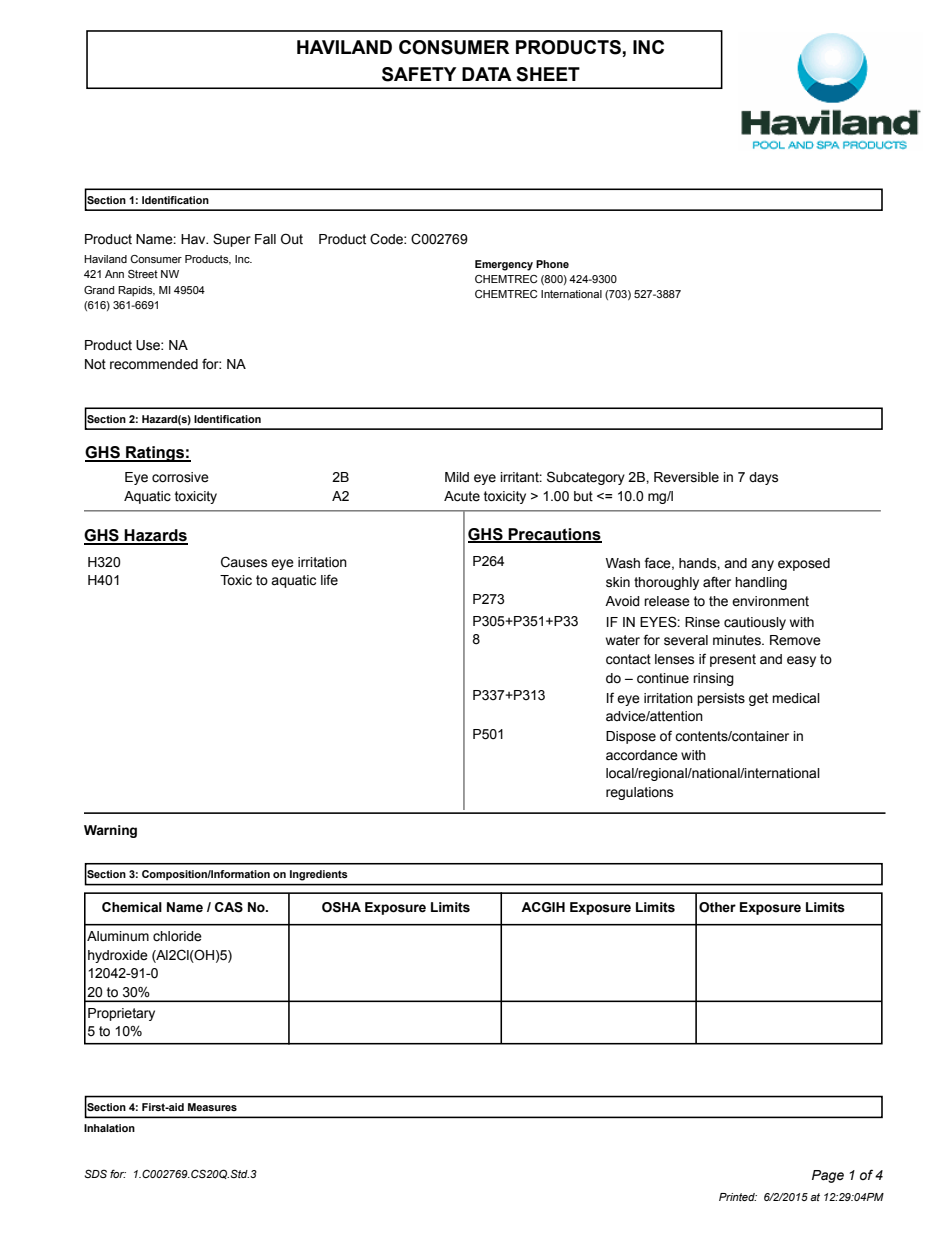 The width and height of the document is (952, 1233). Describe the element at coordinates (329, 580) in the document. I see `life` at that location.
